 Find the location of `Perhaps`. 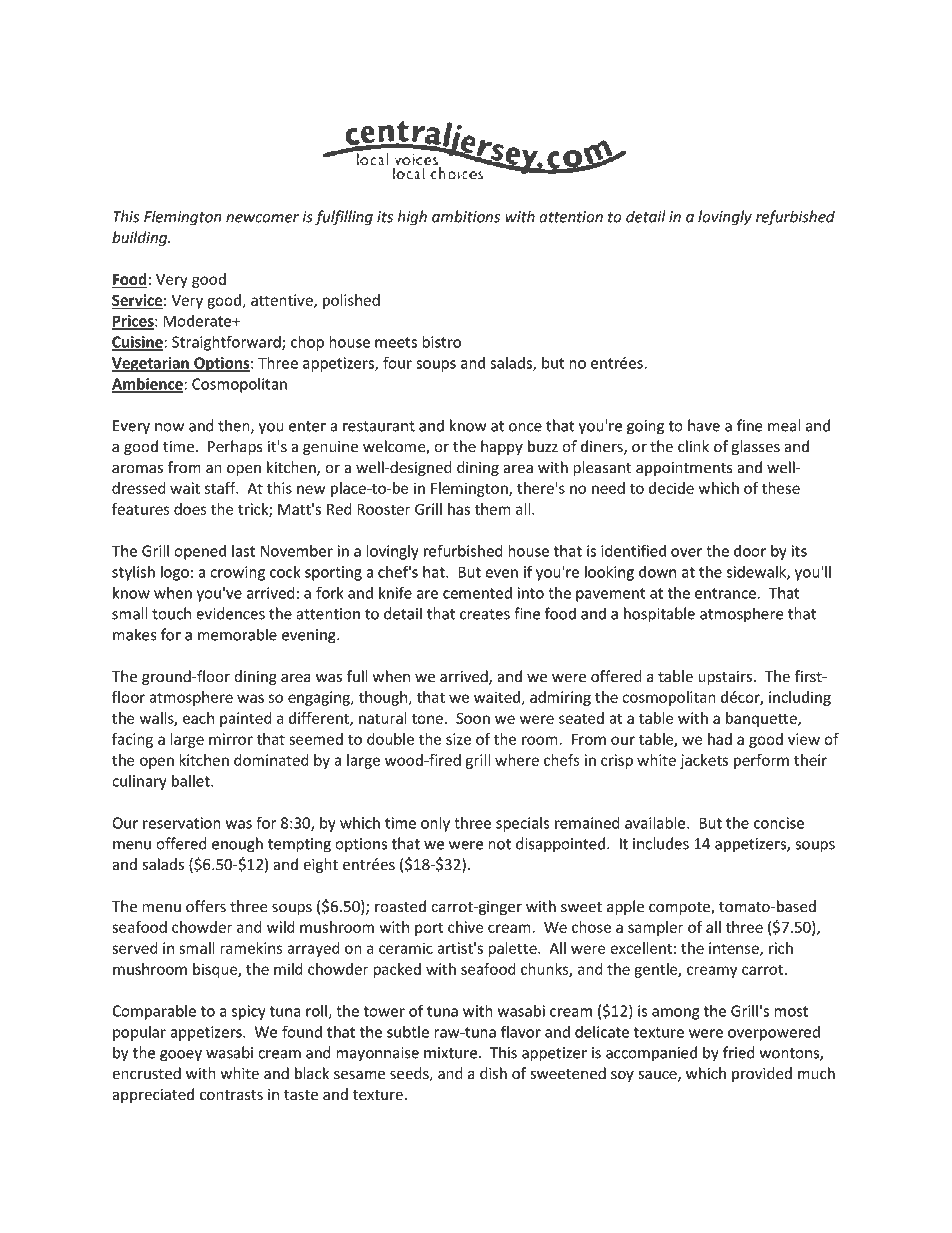

Perhaps is located at coordinates (235, 447).
